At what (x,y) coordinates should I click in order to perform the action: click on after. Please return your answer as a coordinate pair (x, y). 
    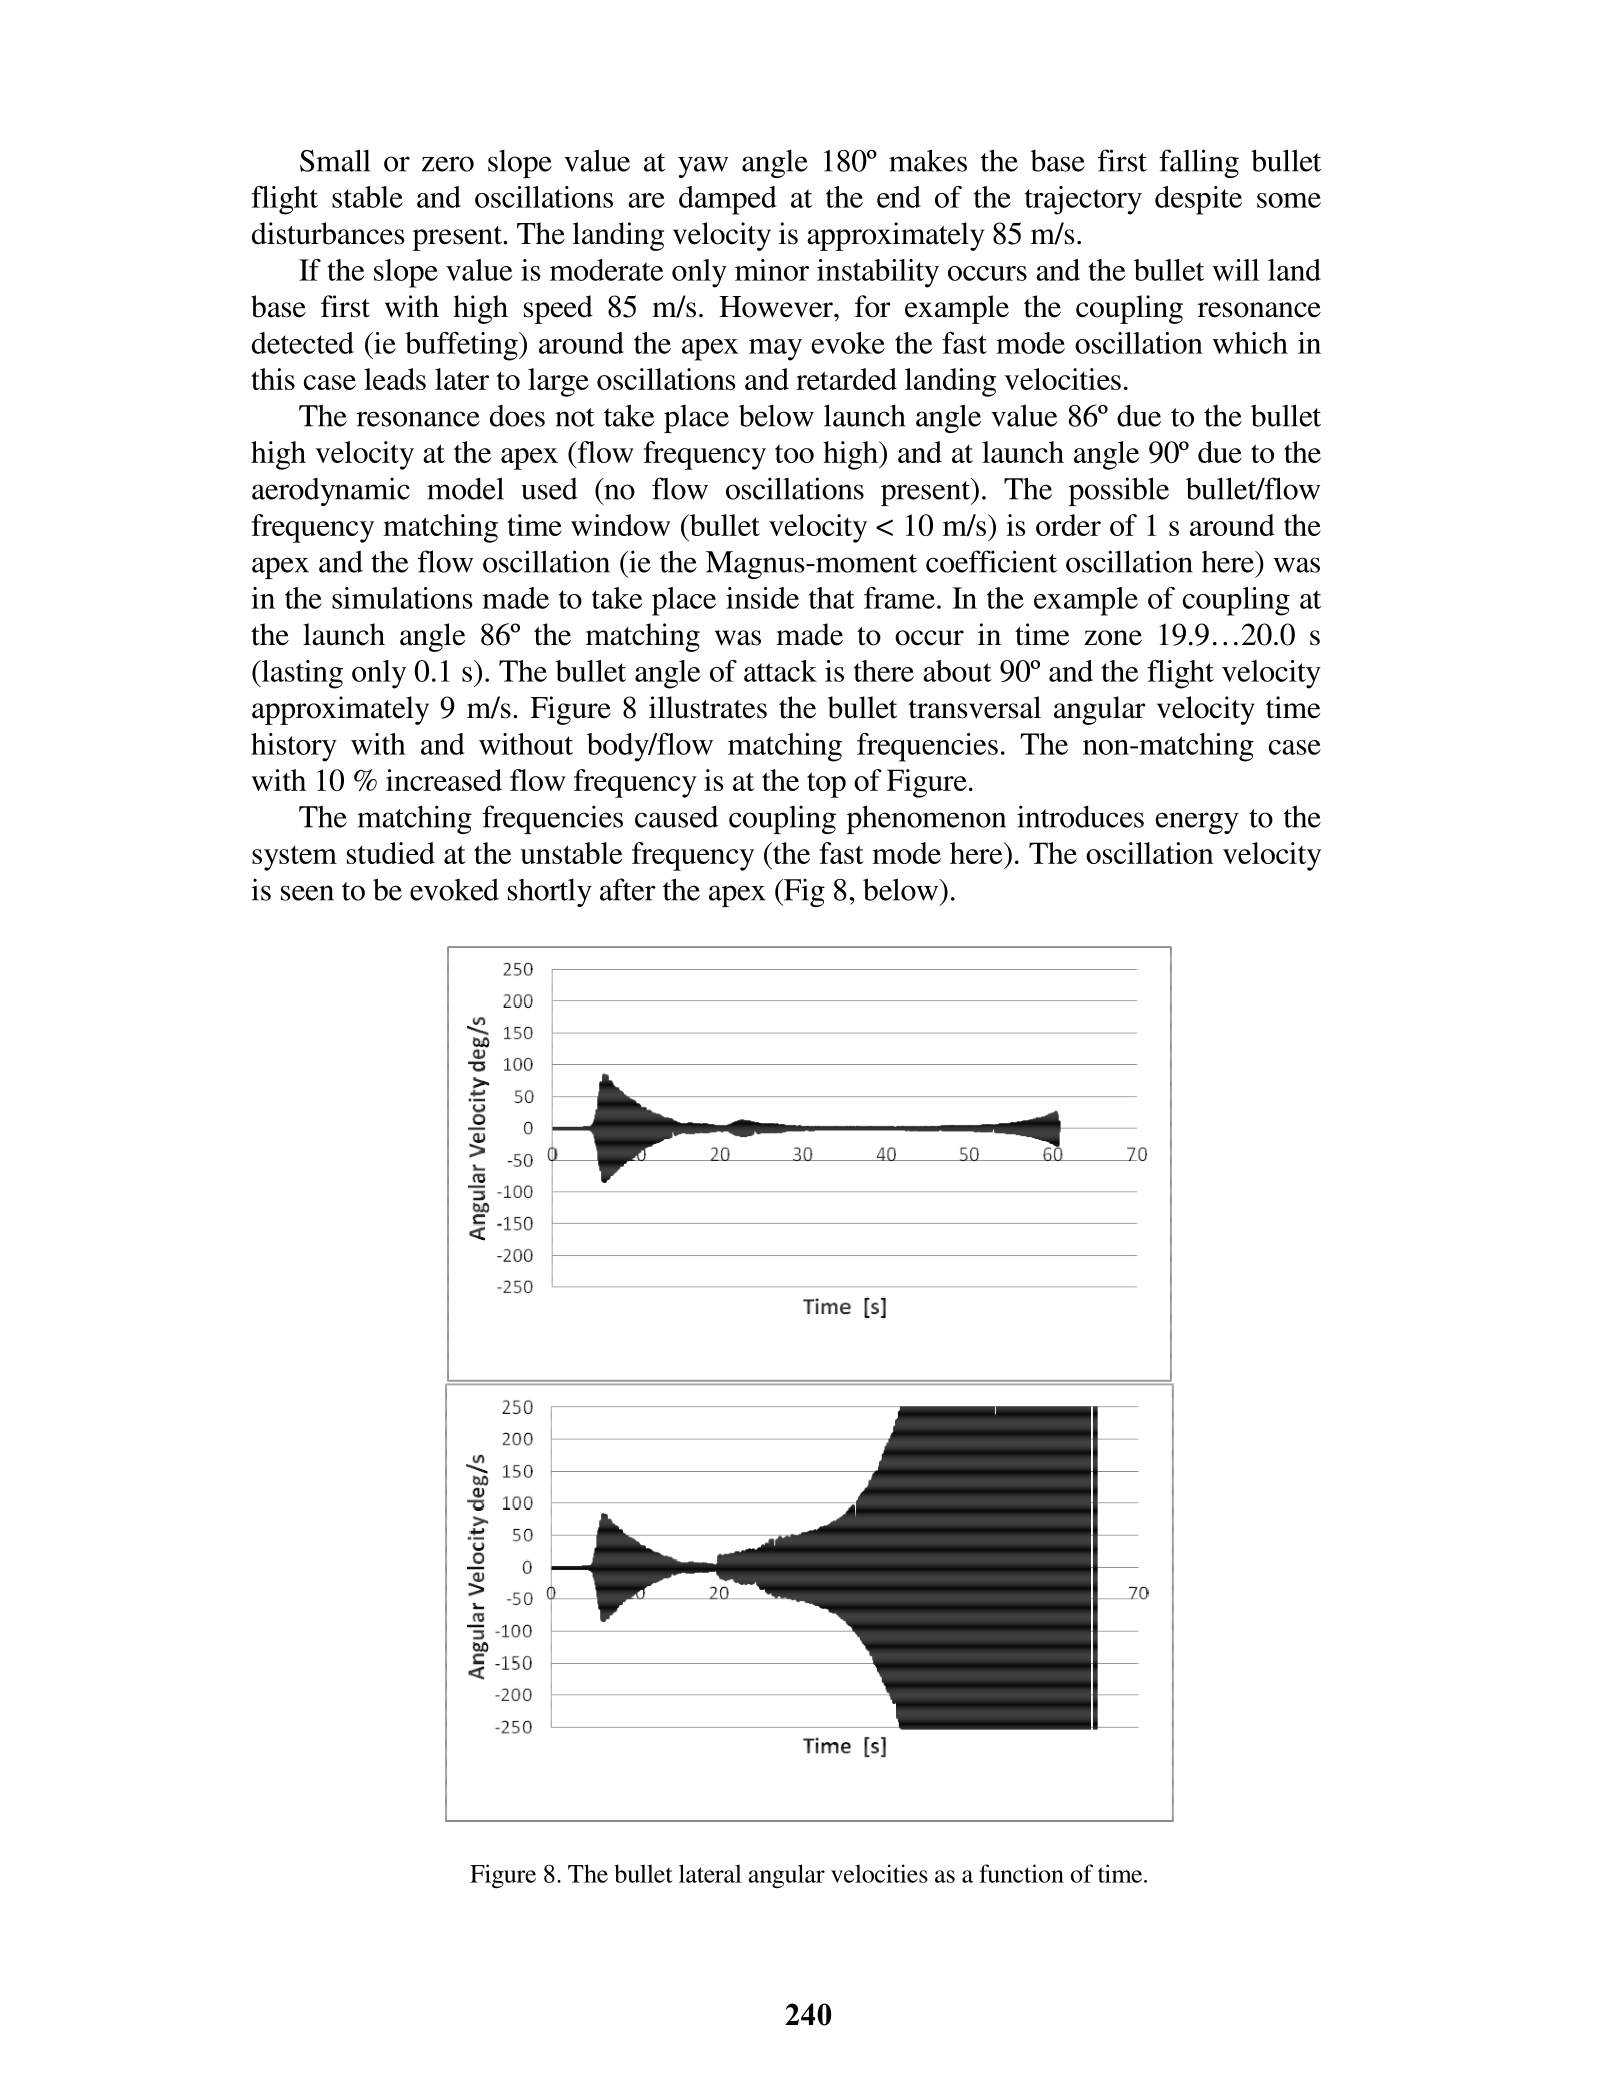
    Looking at the image, I should click on (628, 889).
